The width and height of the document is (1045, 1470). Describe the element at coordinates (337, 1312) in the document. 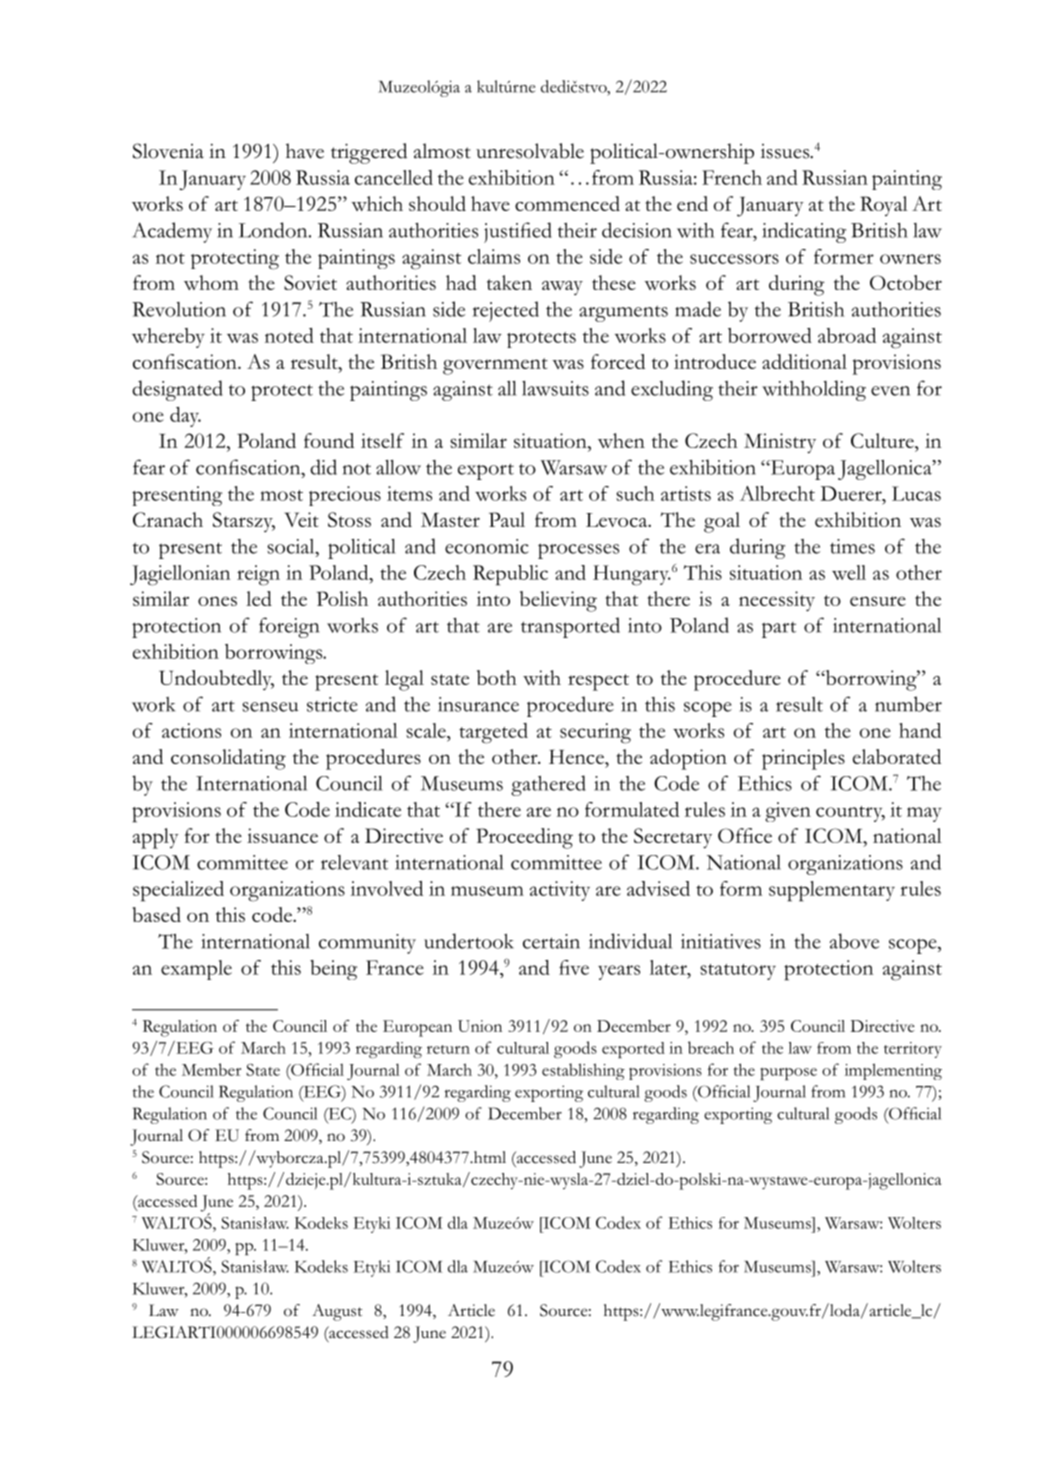

I see `August` at that location.
